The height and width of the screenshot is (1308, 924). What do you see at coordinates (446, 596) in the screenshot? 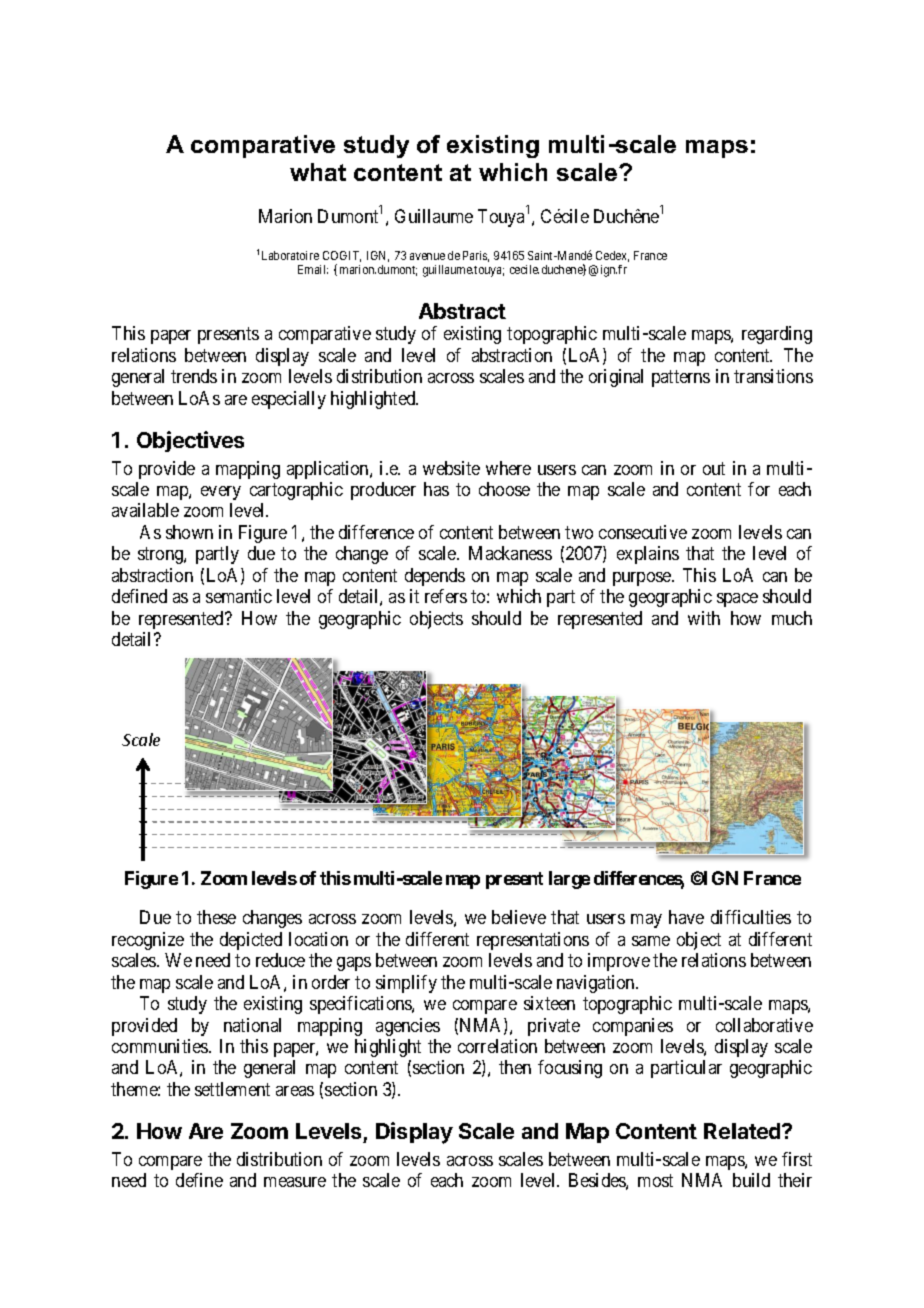
I see `refers` at bounding box center [446, 596].
